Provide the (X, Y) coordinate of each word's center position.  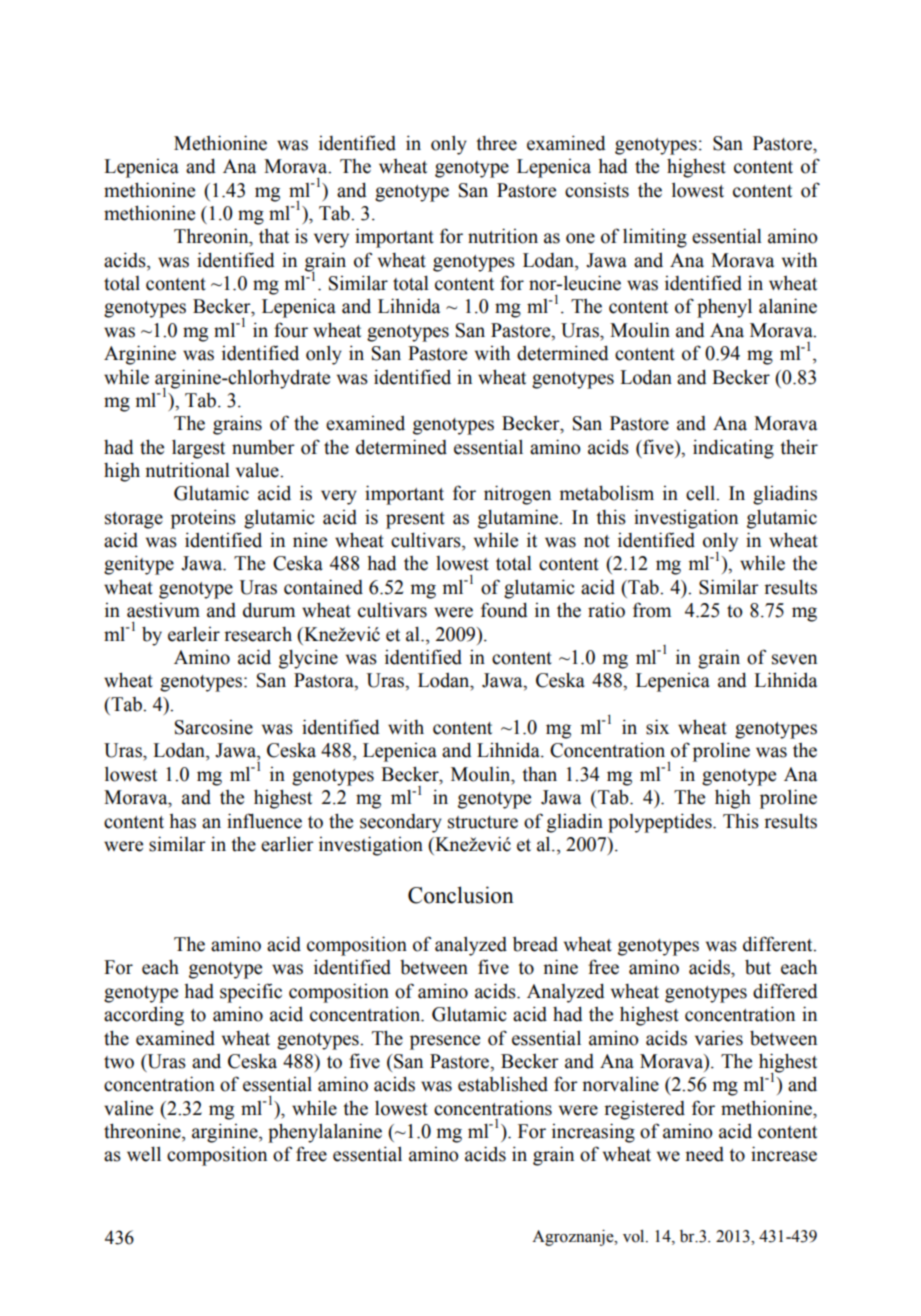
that (274, 236)
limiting (655, 238)
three (496, 143)
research (258, 634)
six (657, 727)
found (504, 610)
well (144, 1154)
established (503, 1084)
